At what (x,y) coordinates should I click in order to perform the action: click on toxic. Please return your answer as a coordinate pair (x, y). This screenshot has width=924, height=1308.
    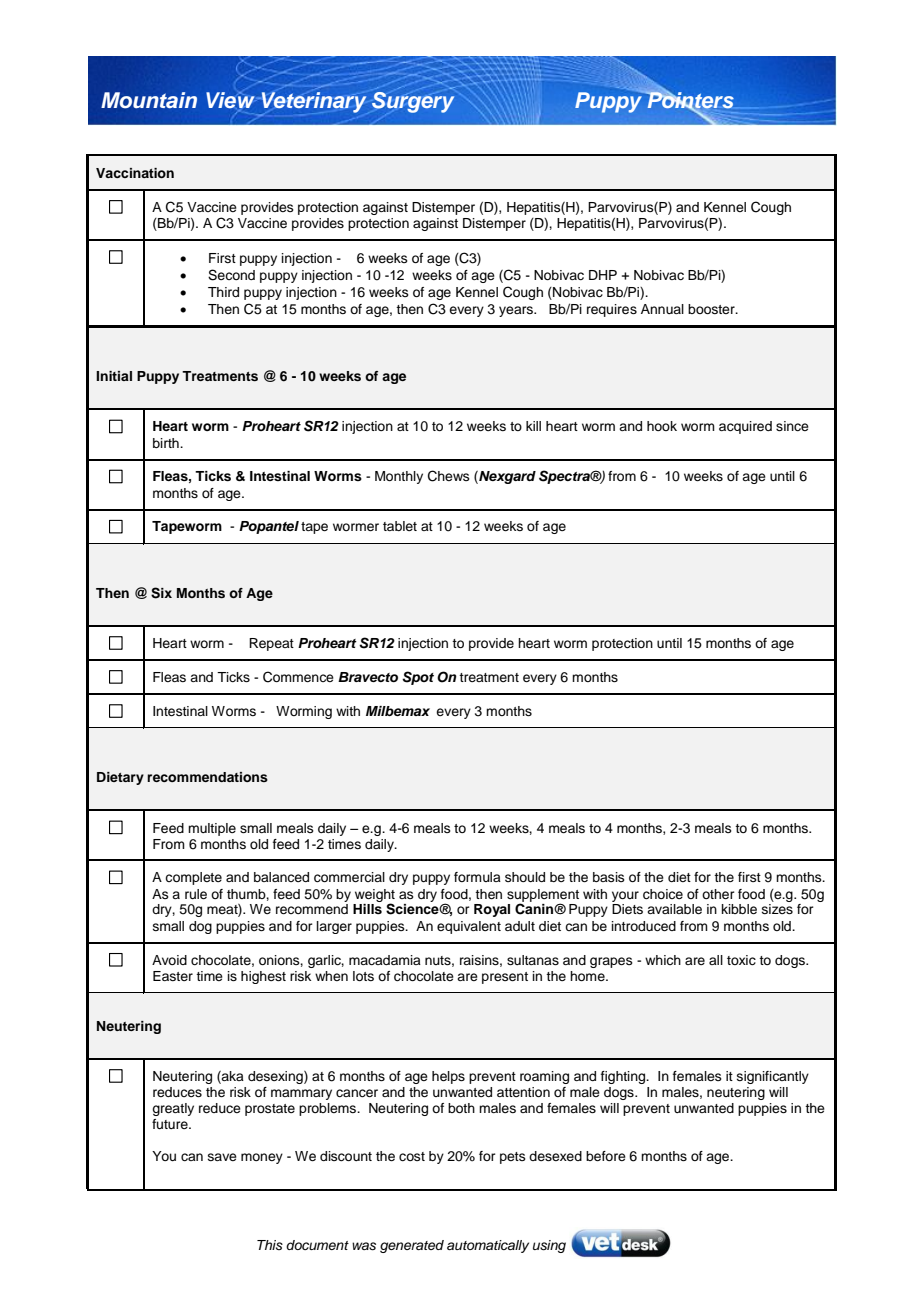
    Looking at the image, I should click on (741, 960).
